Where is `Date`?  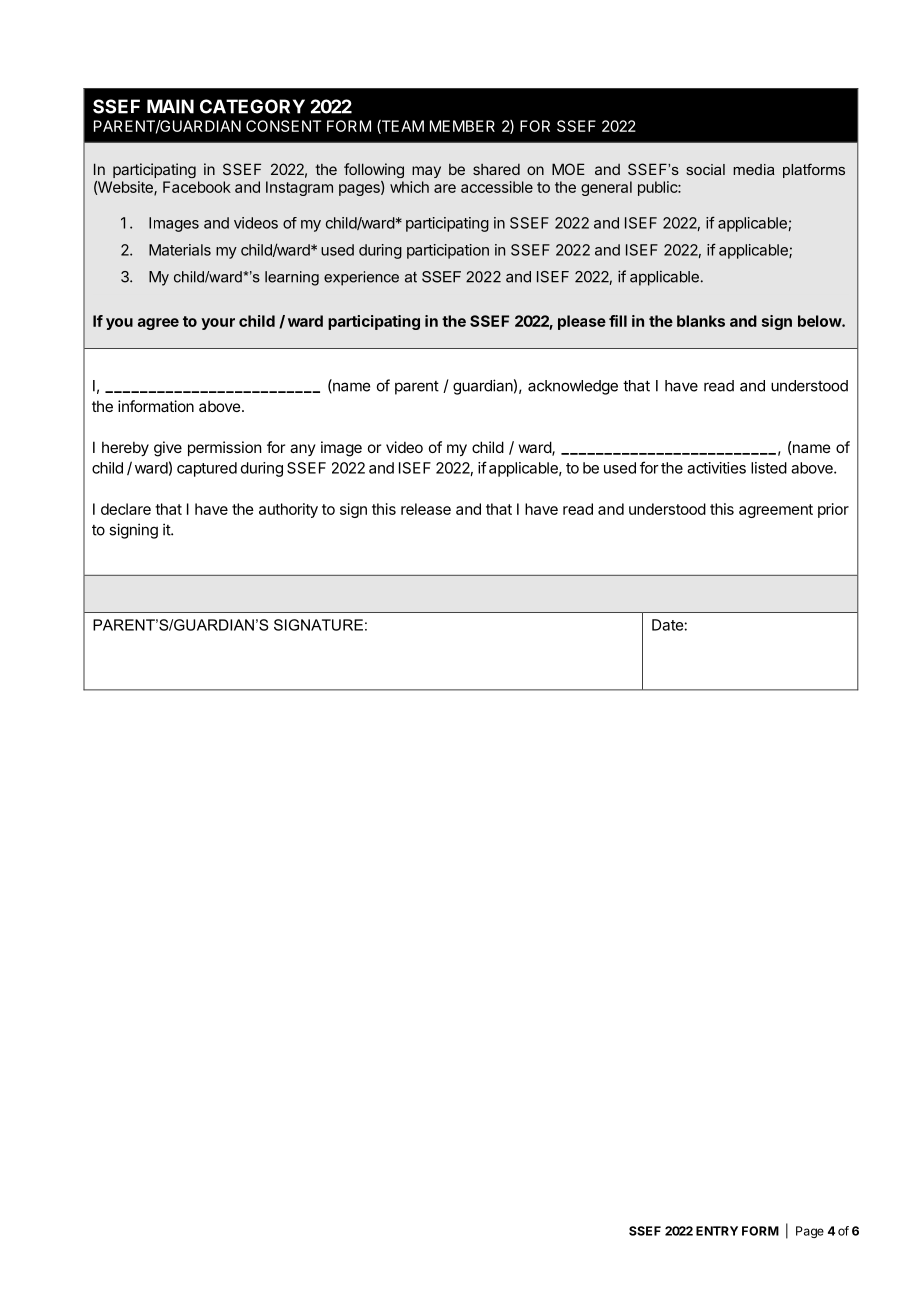 Date is located at coordinates (668, 625).
